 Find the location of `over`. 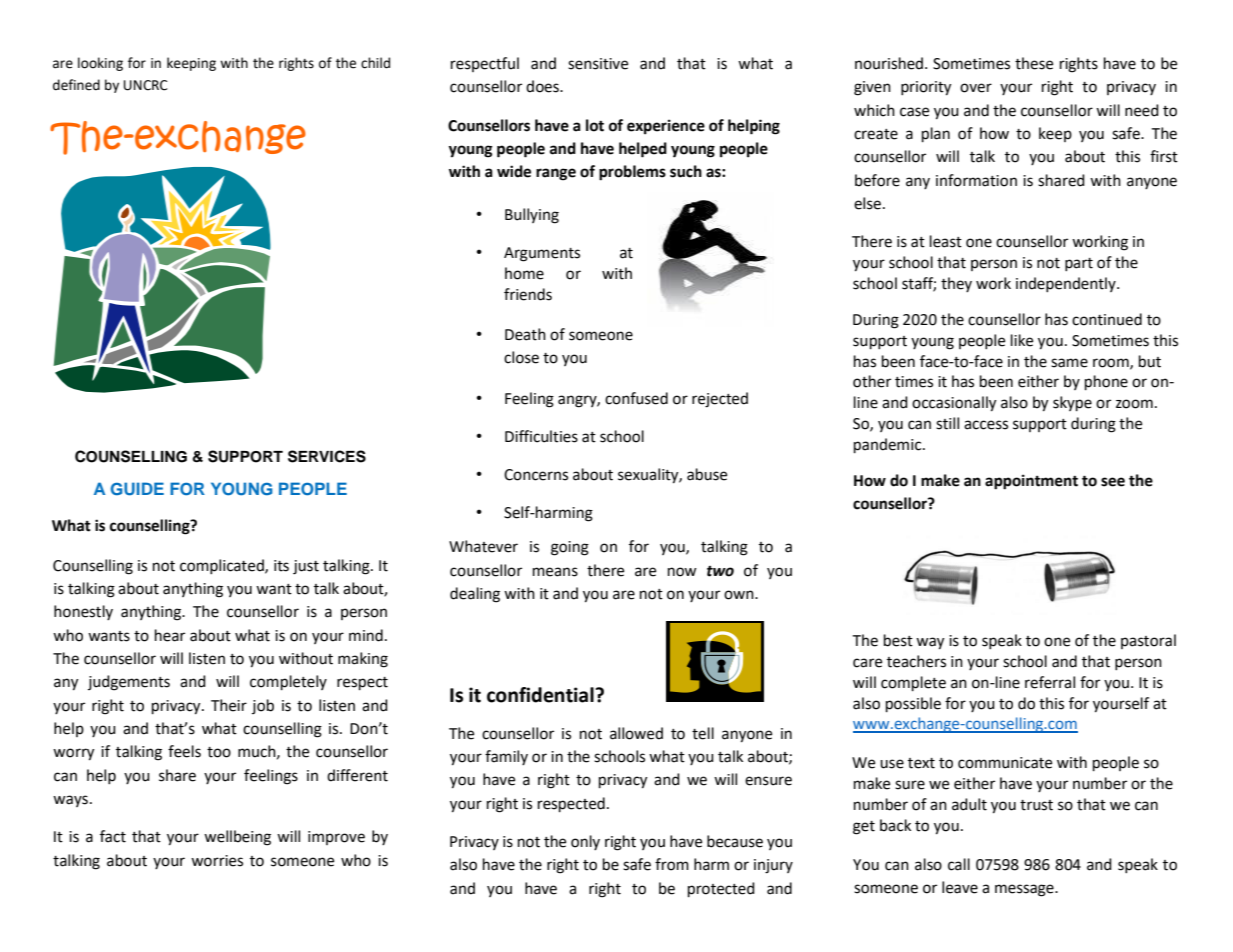

over is located at coordinates (976, 88).
